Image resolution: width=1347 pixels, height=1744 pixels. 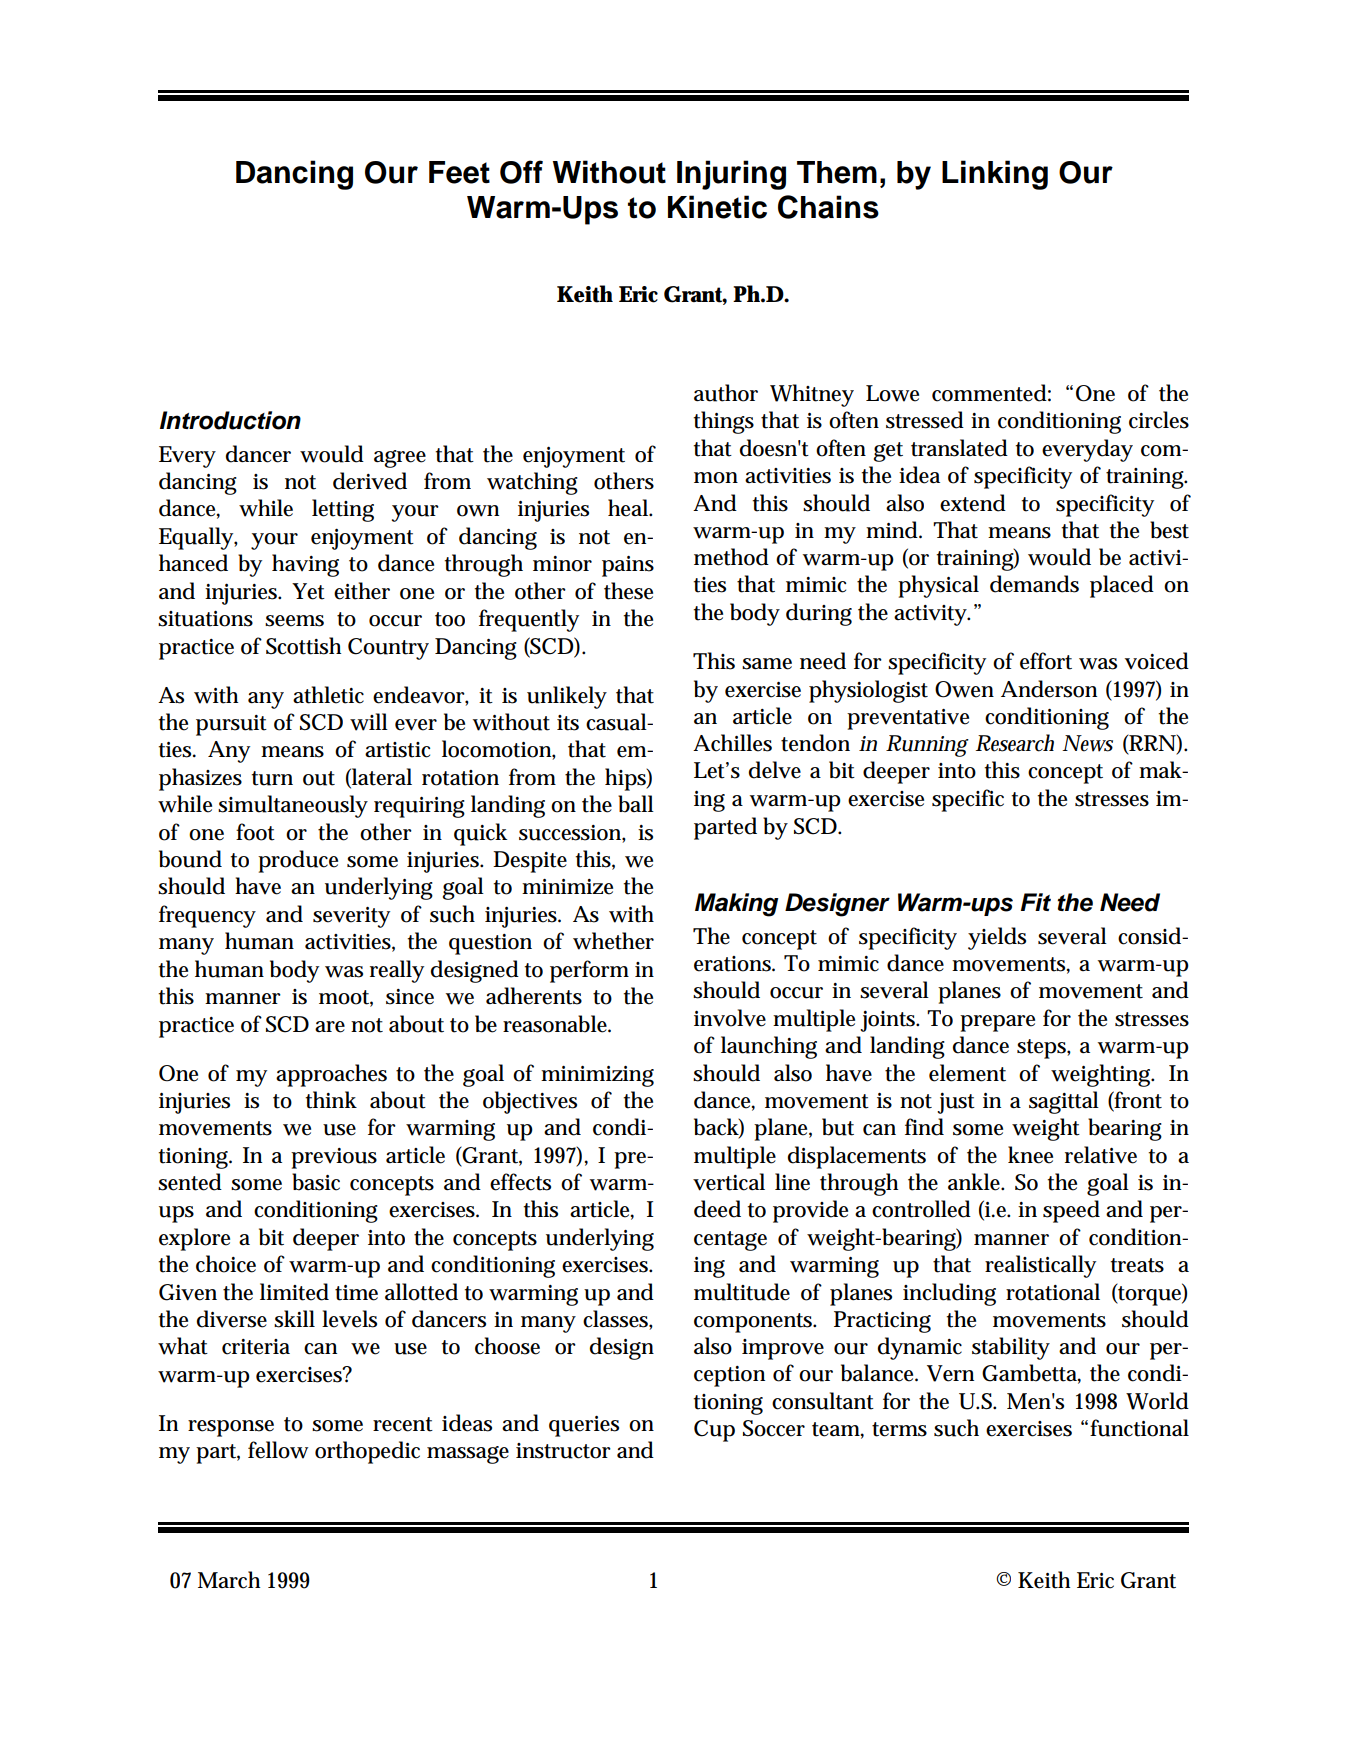 I want to click on March, so click(x=229, y=1580).
